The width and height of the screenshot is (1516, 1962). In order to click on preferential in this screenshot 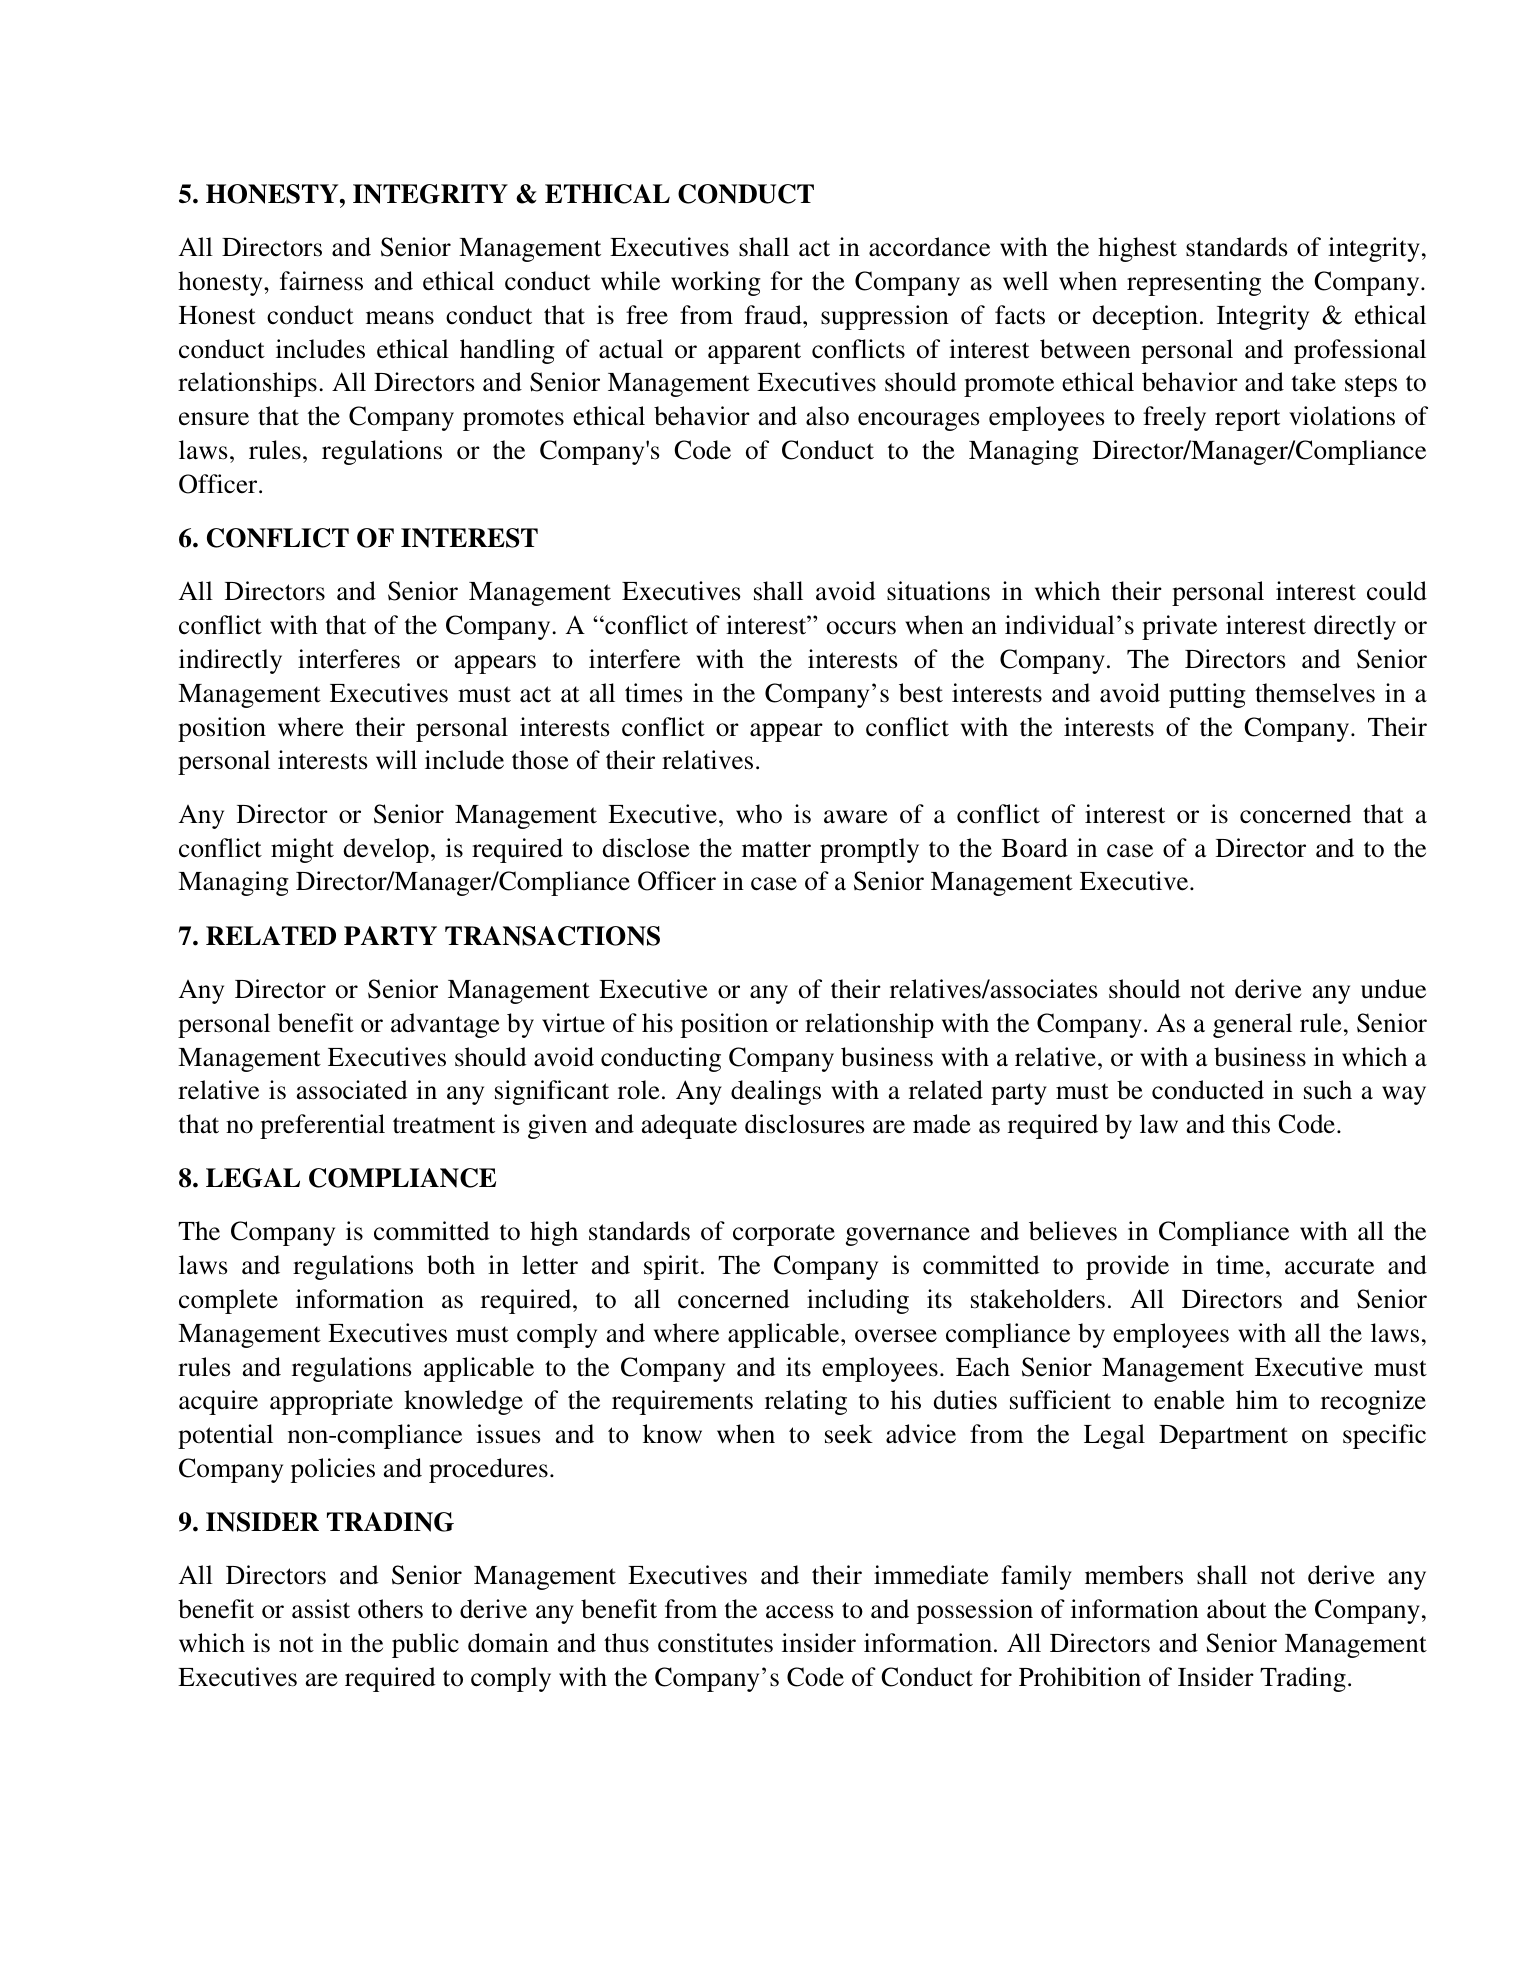, I will do `click(322, 1126)`.
